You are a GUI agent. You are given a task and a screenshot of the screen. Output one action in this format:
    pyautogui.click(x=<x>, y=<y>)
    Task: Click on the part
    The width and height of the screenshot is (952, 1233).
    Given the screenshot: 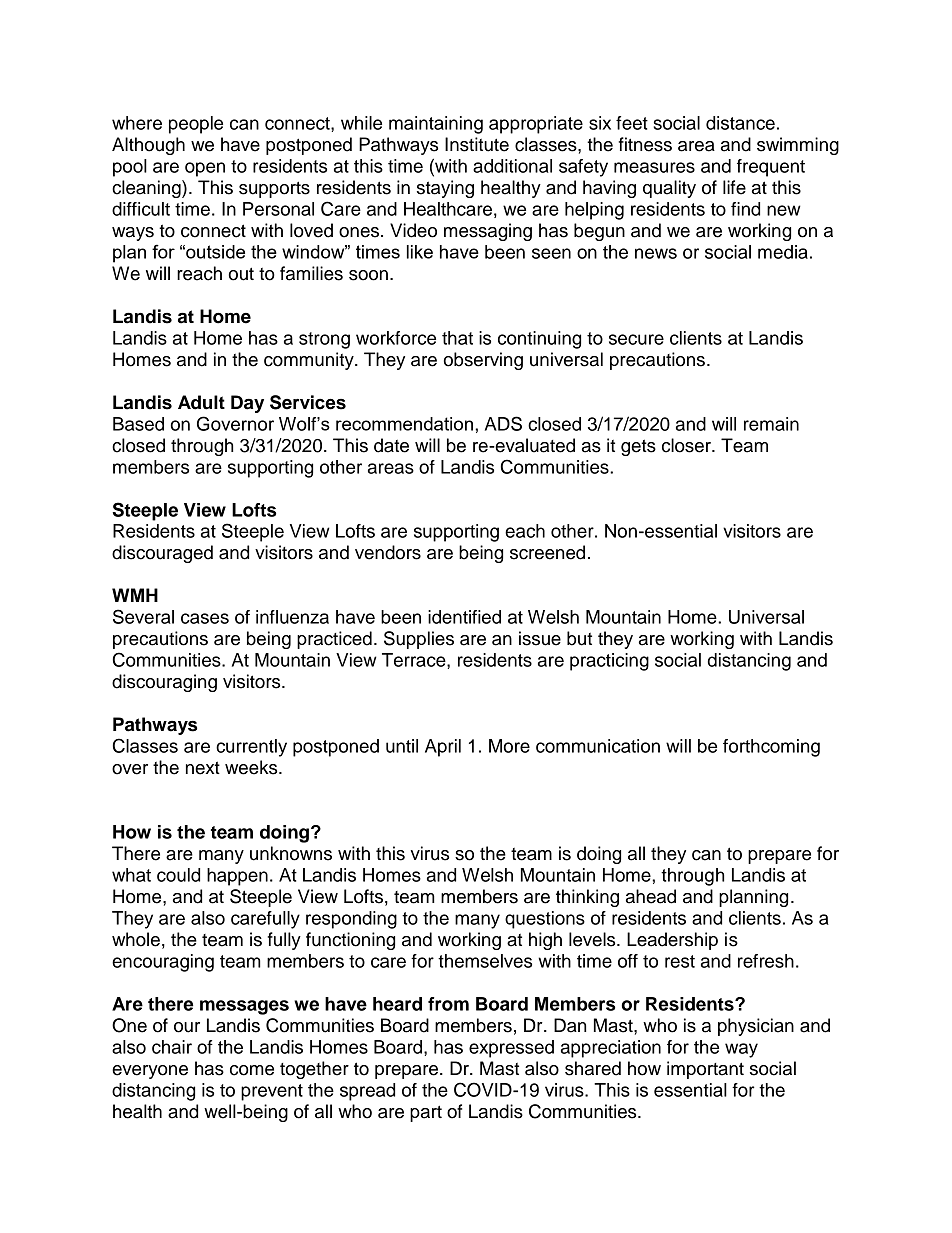 What is the action you would take?
    pyautogui.click(x=426, y=1113)
